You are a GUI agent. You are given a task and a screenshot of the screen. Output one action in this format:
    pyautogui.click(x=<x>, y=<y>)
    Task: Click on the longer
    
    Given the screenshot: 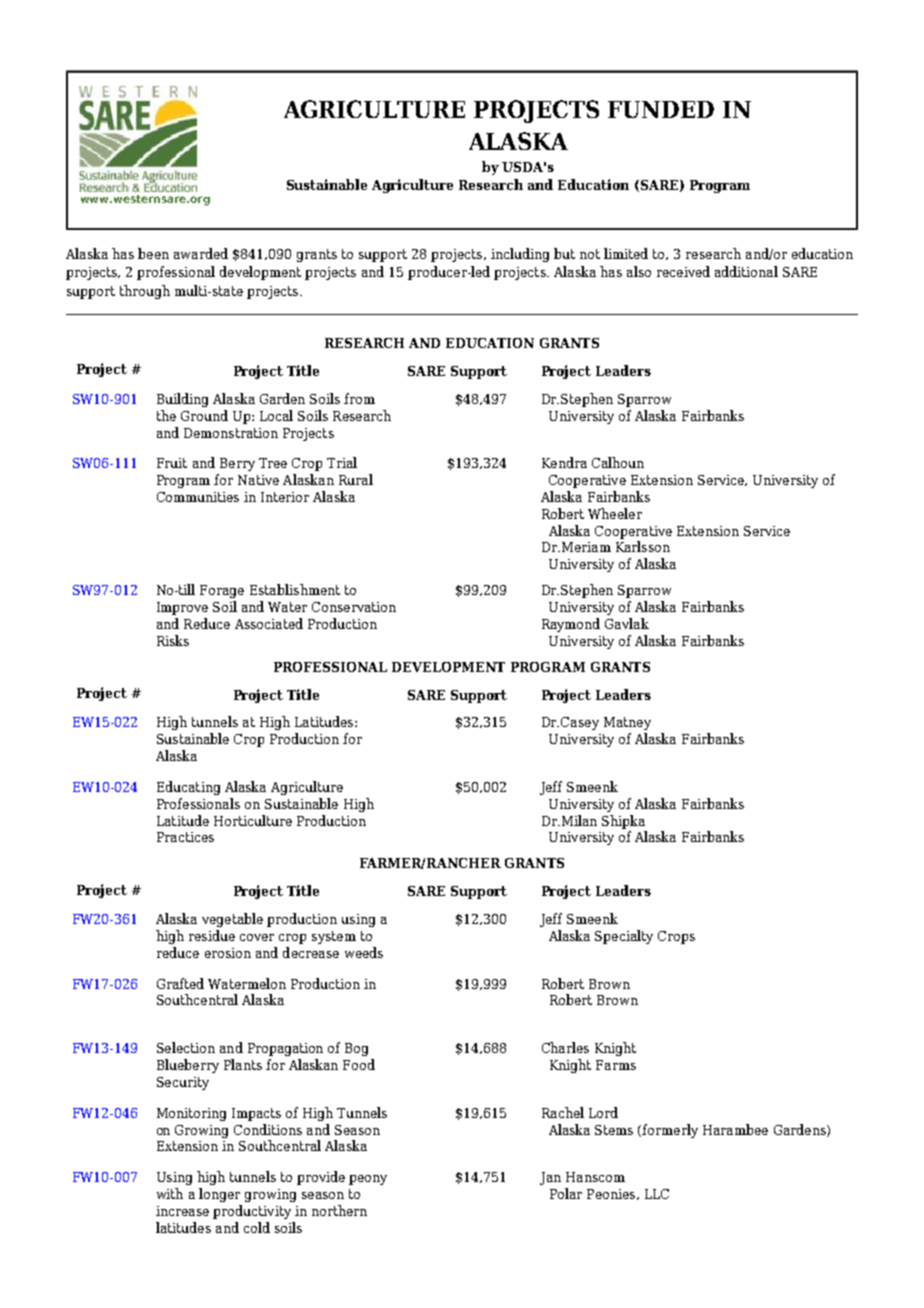 What is the action you would take?
    pyautogui.click(x=219, y=1195)
